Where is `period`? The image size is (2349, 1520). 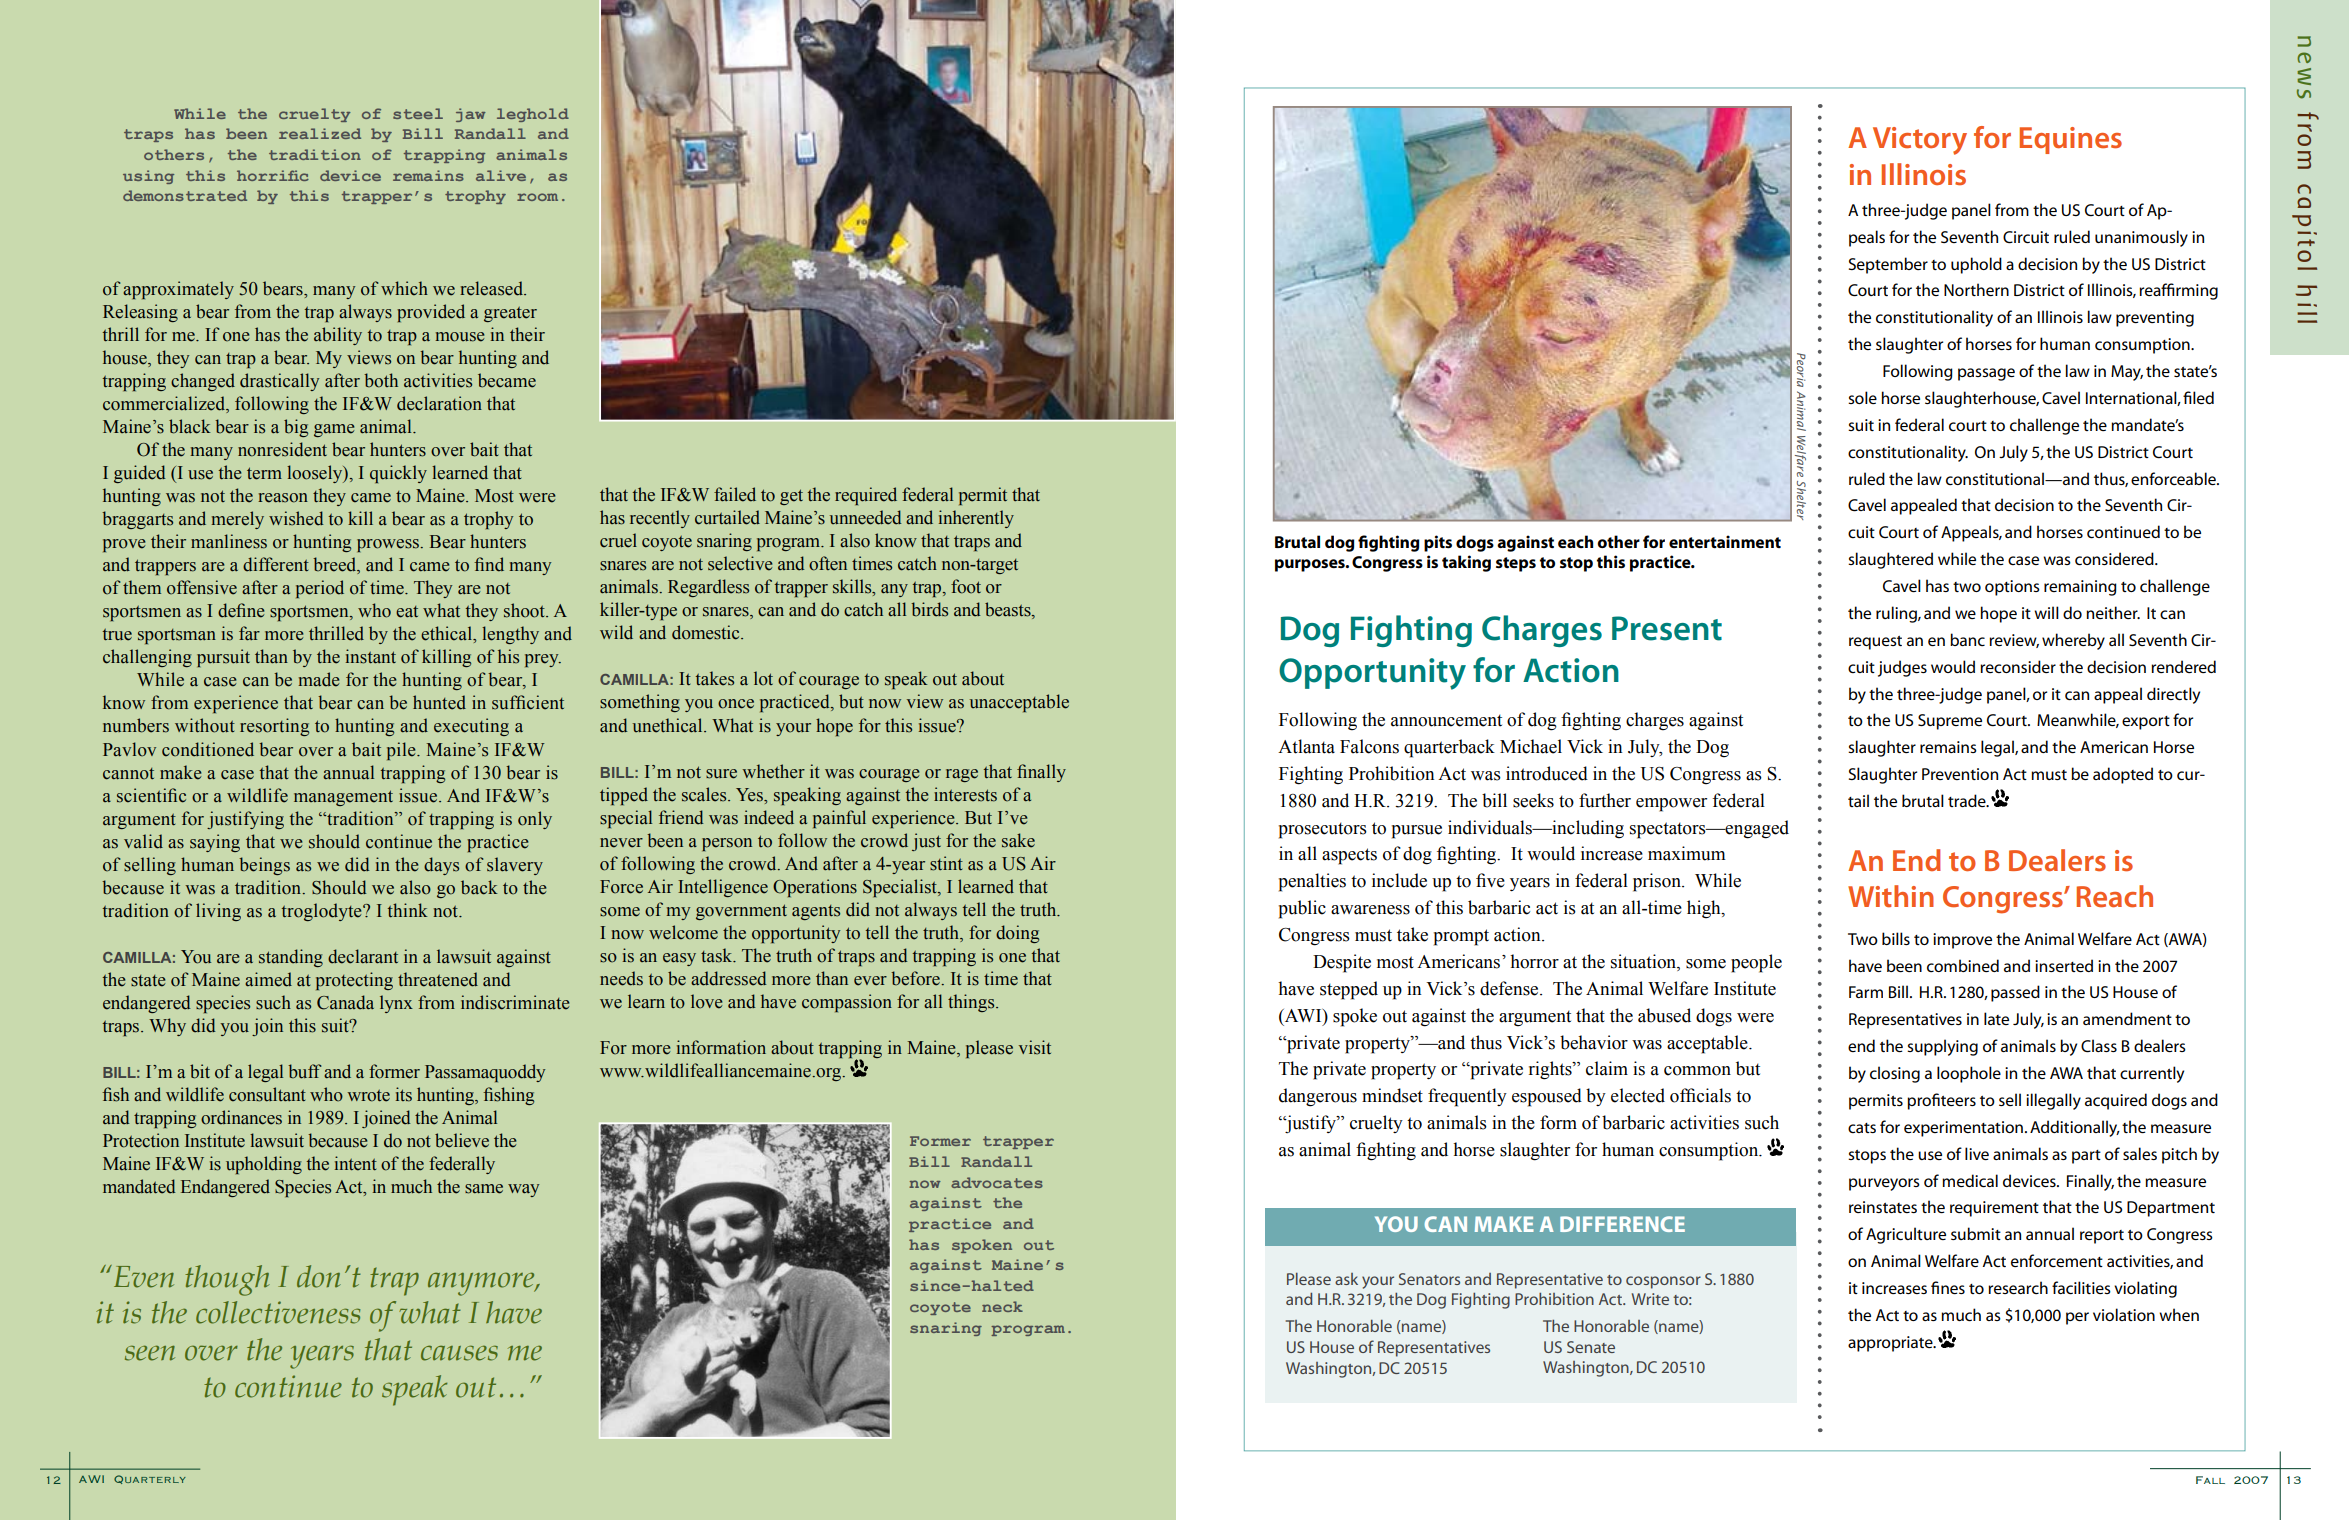 period is located at coordinates (320, 589).
